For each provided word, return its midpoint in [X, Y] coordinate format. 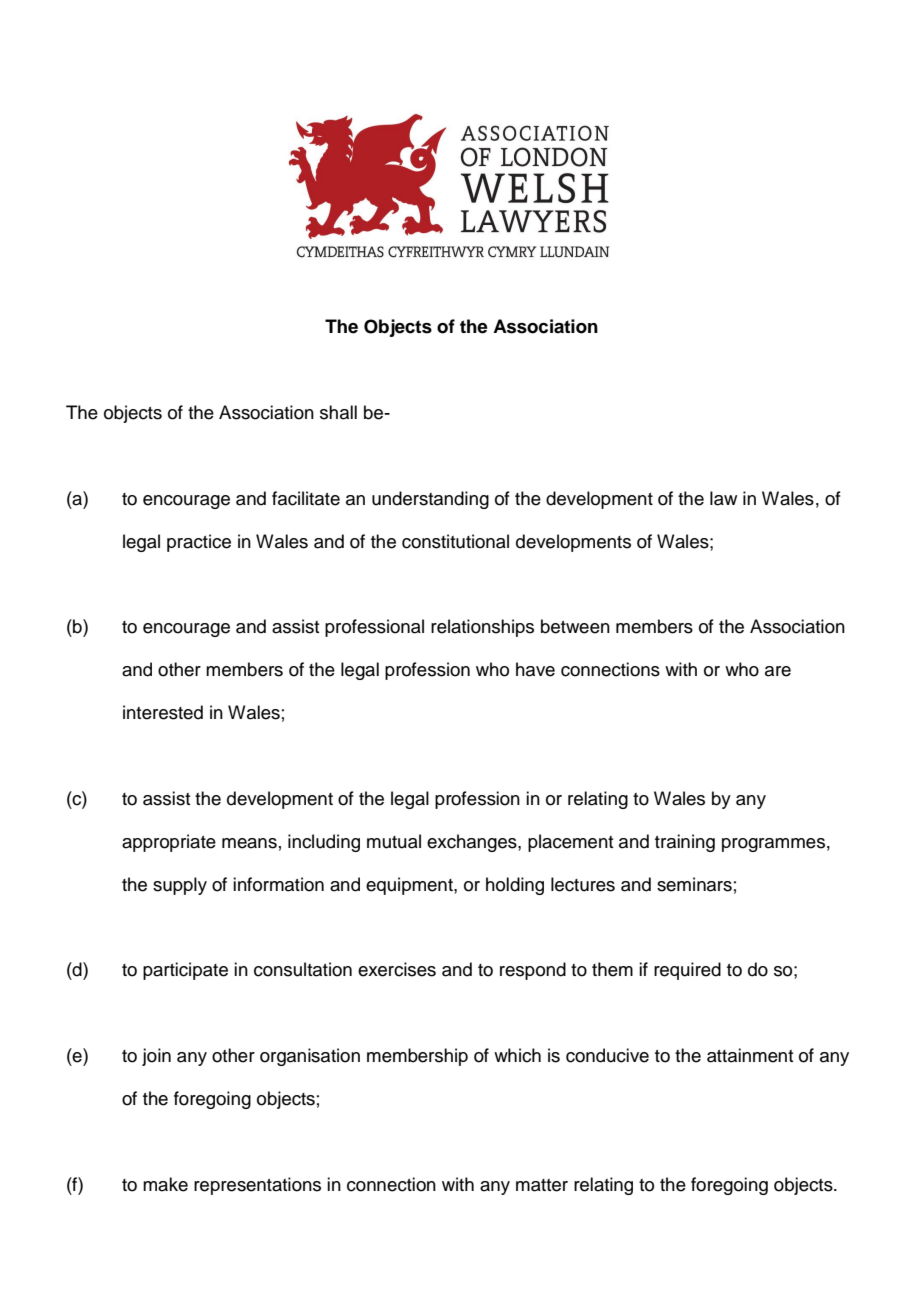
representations [257, 1186]
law [723, 498]
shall [338, 412]
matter [542, 1185]
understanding [430, 500]
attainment [750, 1055]
